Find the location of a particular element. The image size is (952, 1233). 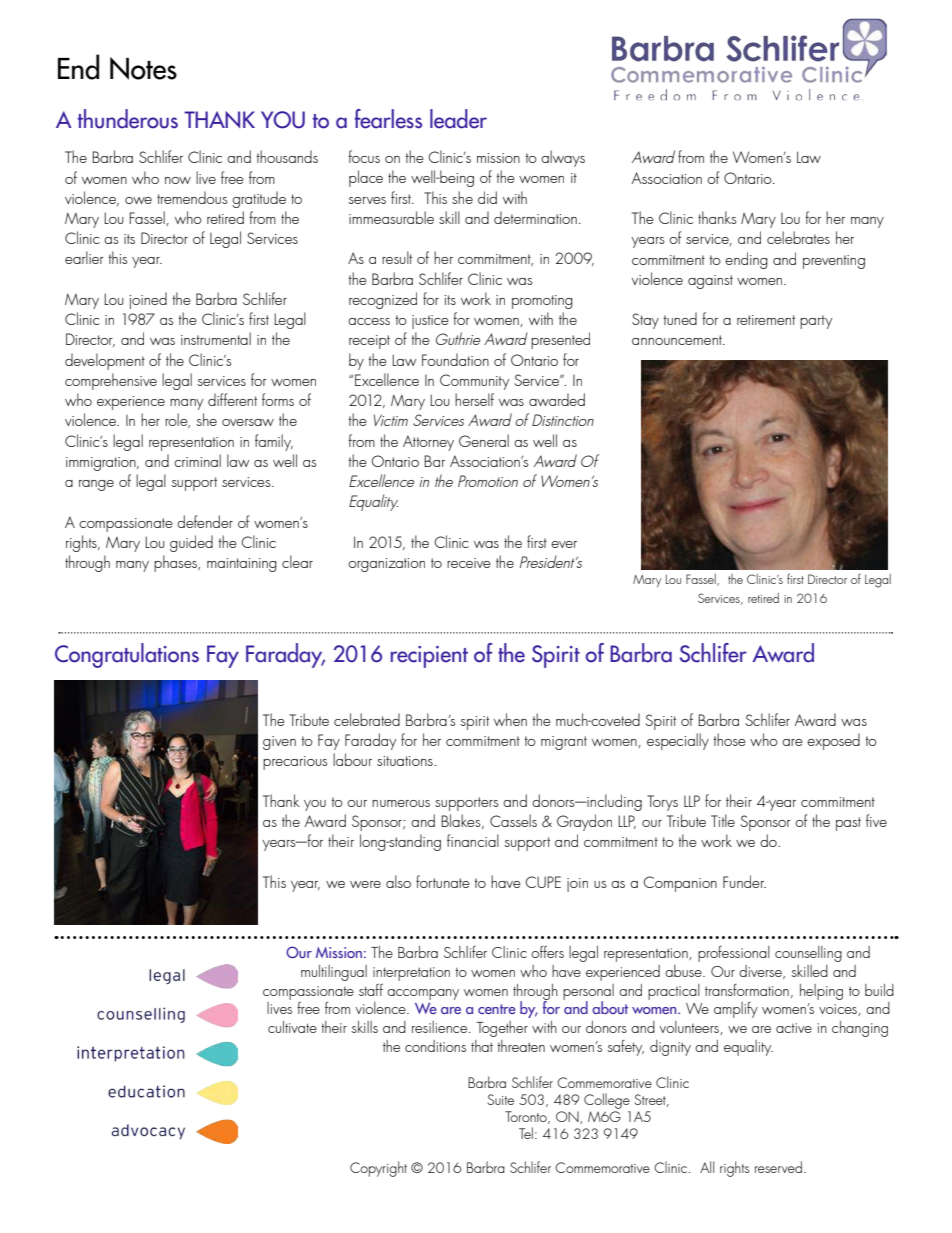

cultivate is located at coordinates (292, 1027).
